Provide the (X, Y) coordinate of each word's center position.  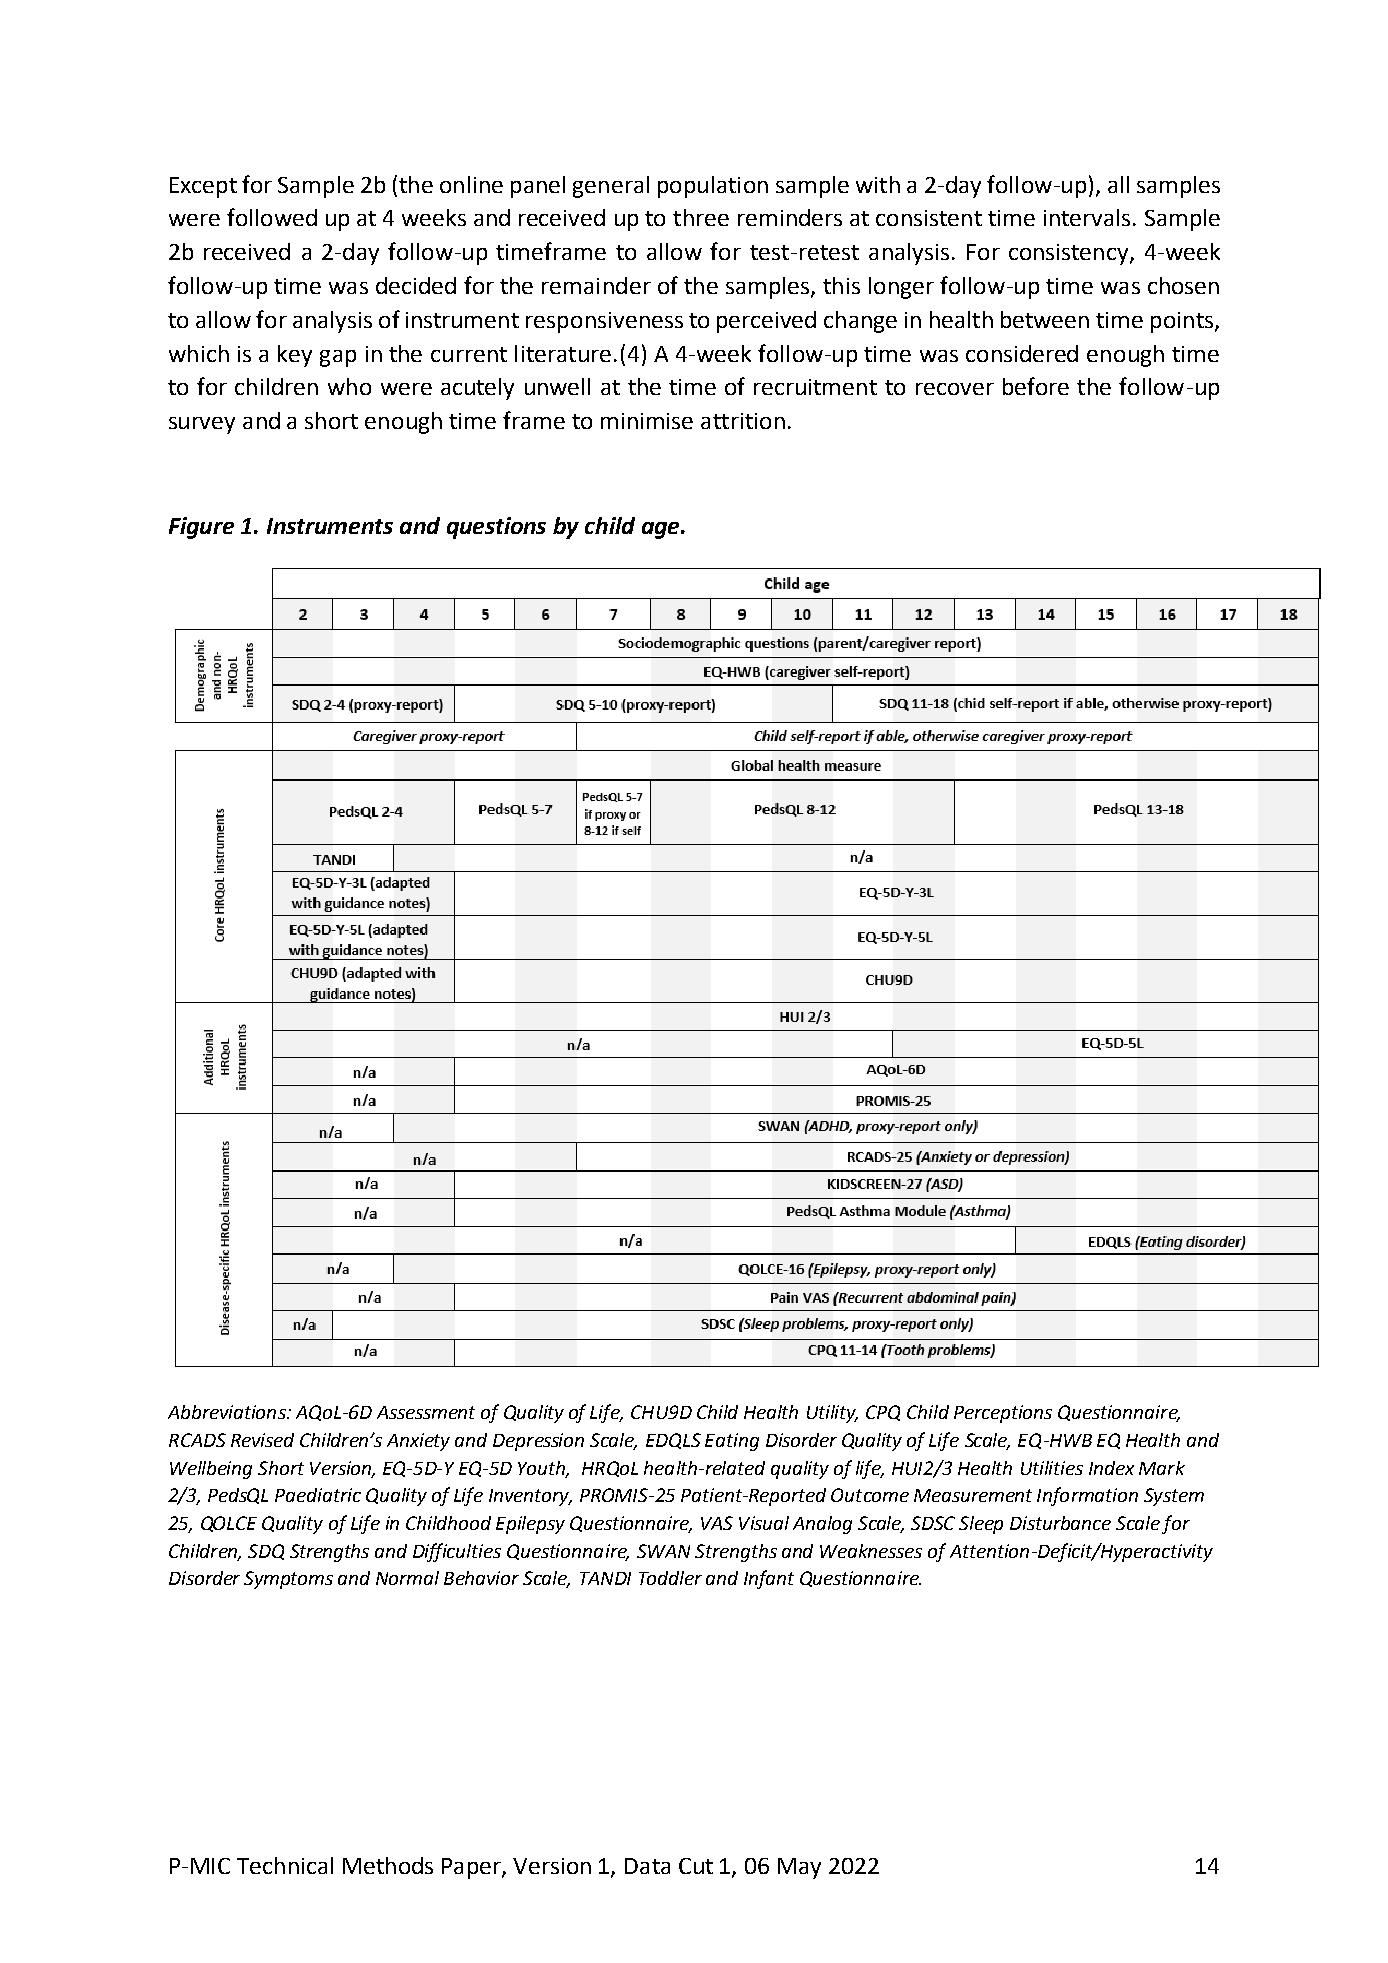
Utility (832, 1414)
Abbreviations (228, 1412)
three (701, 217)
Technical (285, 1865)
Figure (201, 528)
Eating (732, 1442)
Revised (262, 1440)
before (1036, 386)
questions (496, 528)
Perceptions (1003, 1414)
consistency (1070, 254)
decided (416, 285)
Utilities (1052, 1468)
